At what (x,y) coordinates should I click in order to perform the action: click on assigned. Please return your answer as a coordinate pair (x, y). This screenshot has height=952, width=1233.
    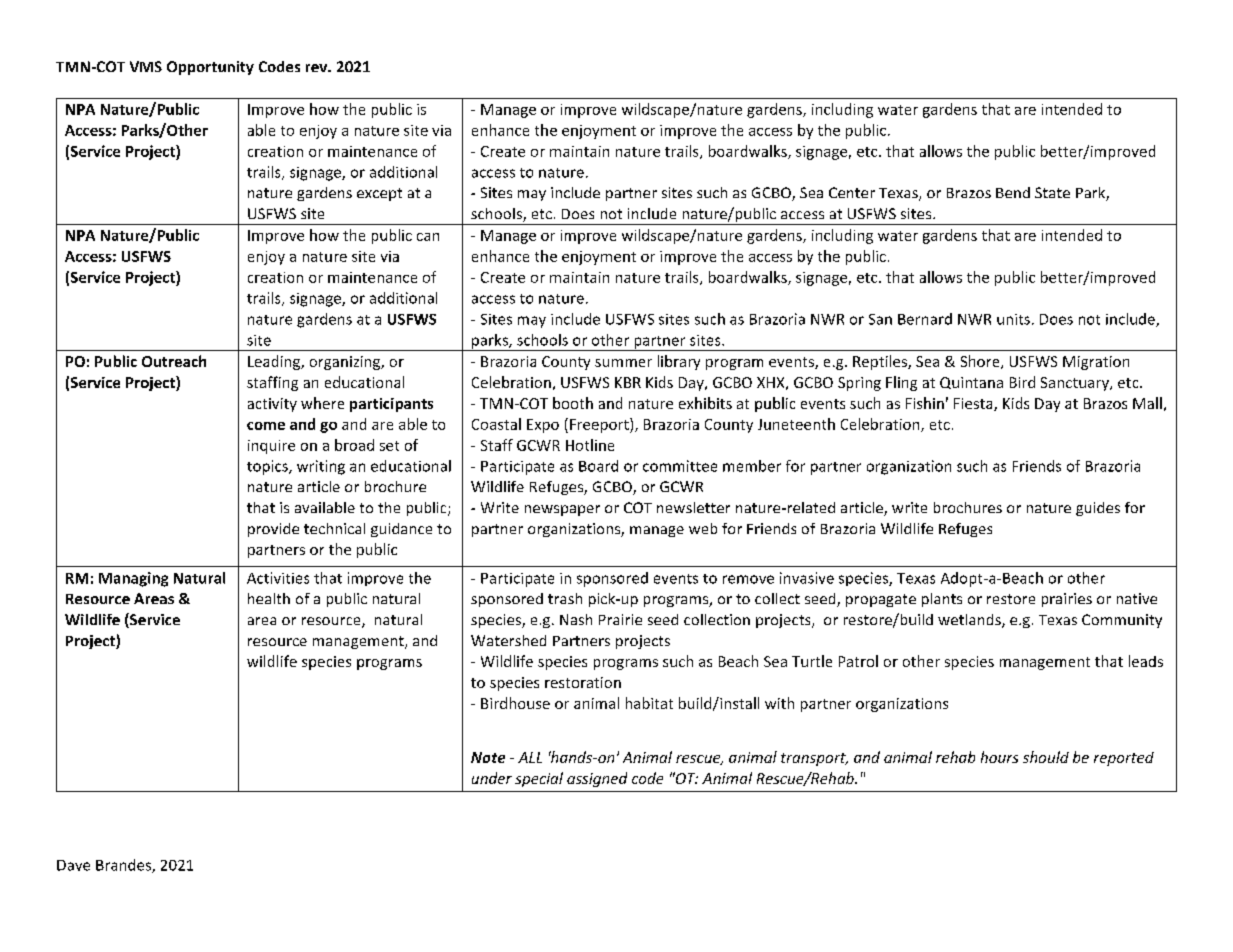
    Looking at the image, I should click on (597, 779).
